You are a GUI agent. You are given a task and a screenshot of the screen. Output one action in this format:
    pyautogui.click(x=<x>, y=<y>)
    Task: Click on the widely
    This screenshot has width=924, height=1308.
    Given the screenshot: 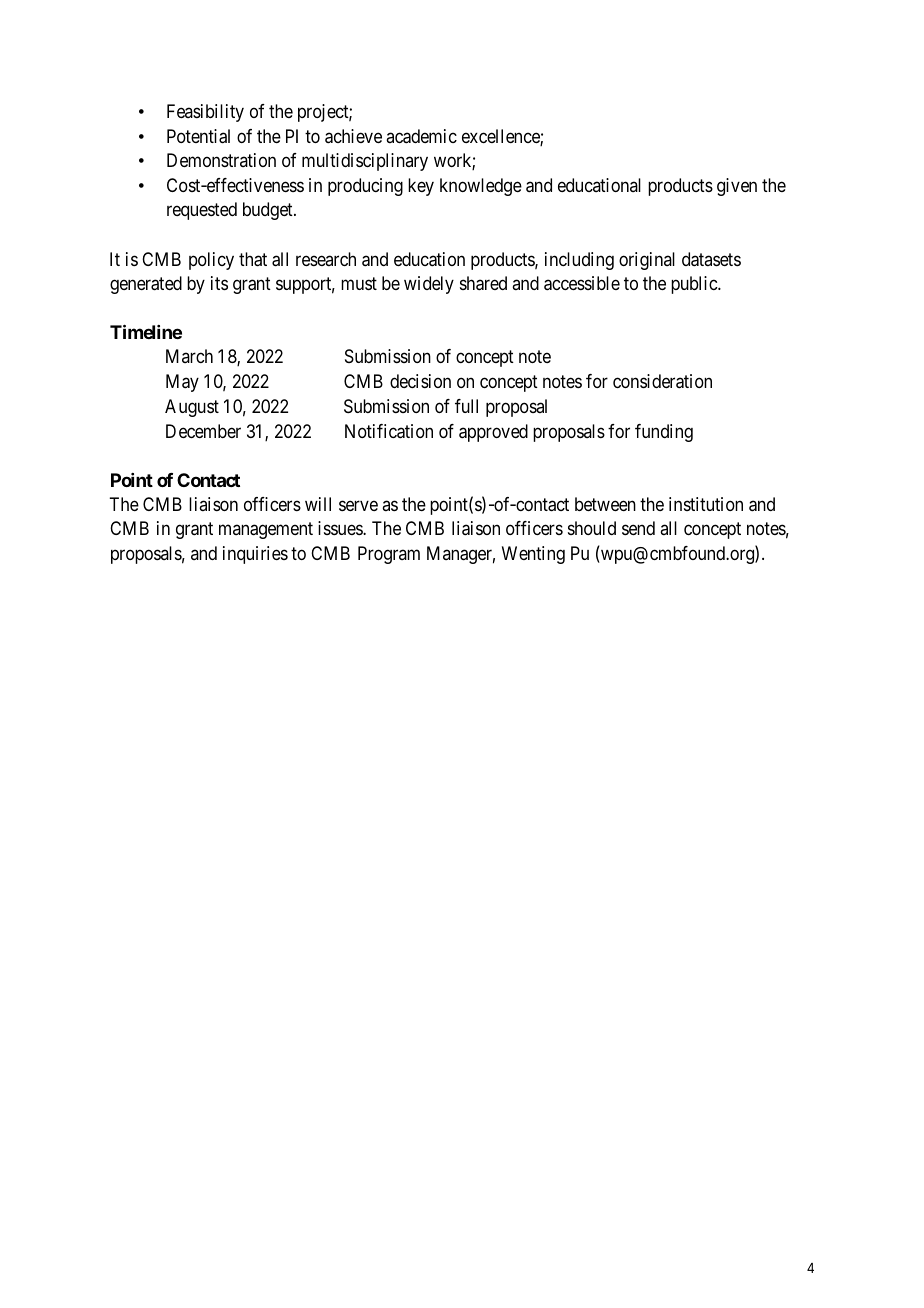 What is the action you would take?
    pyautogui.click(x=429, y=285)
